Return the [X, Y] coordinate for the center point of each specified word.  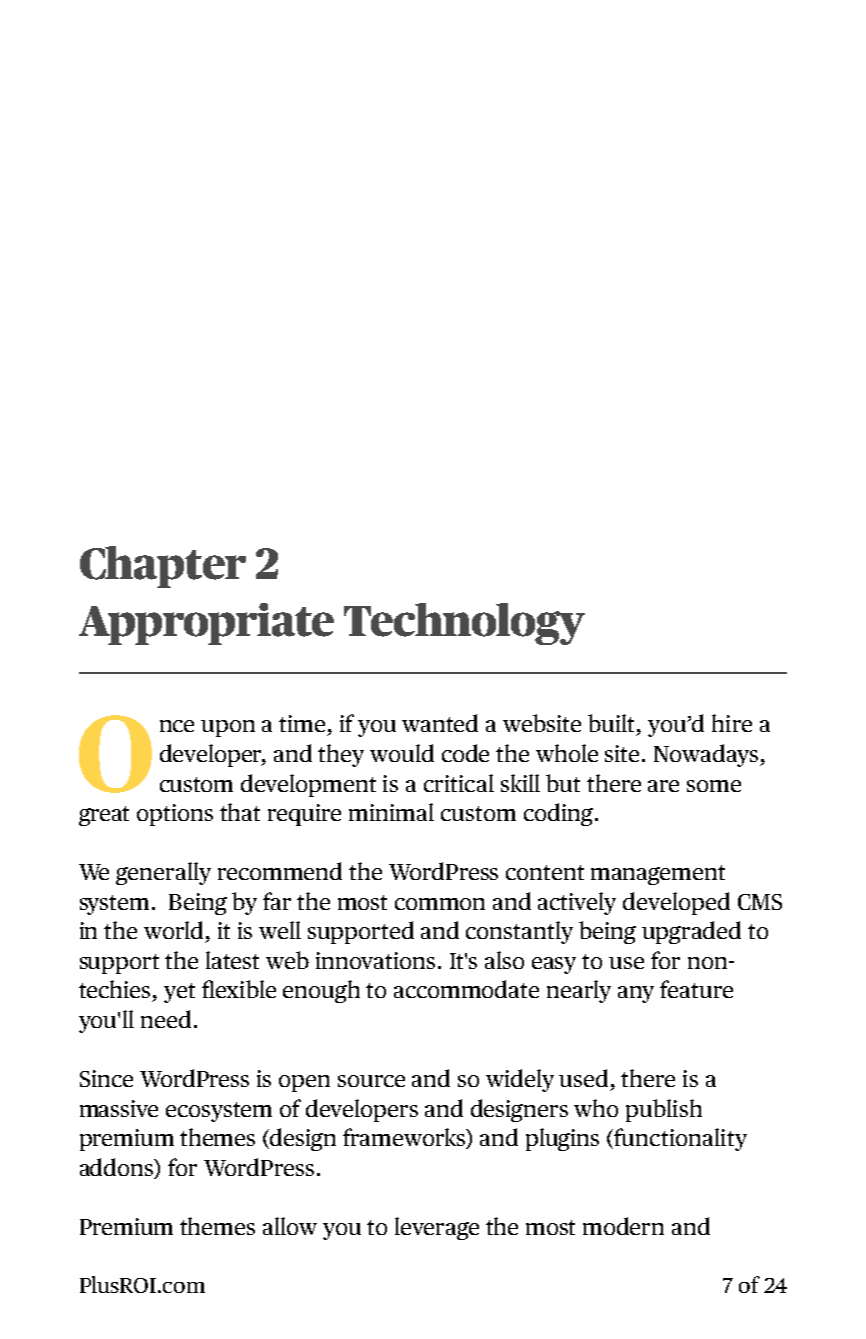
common [440, 904]
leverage [437, 1228]
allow [290, 1226]
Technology [464, 624]
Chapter [163, 567]
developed [676, 903]
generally [163, 873]
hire [732, 723]
